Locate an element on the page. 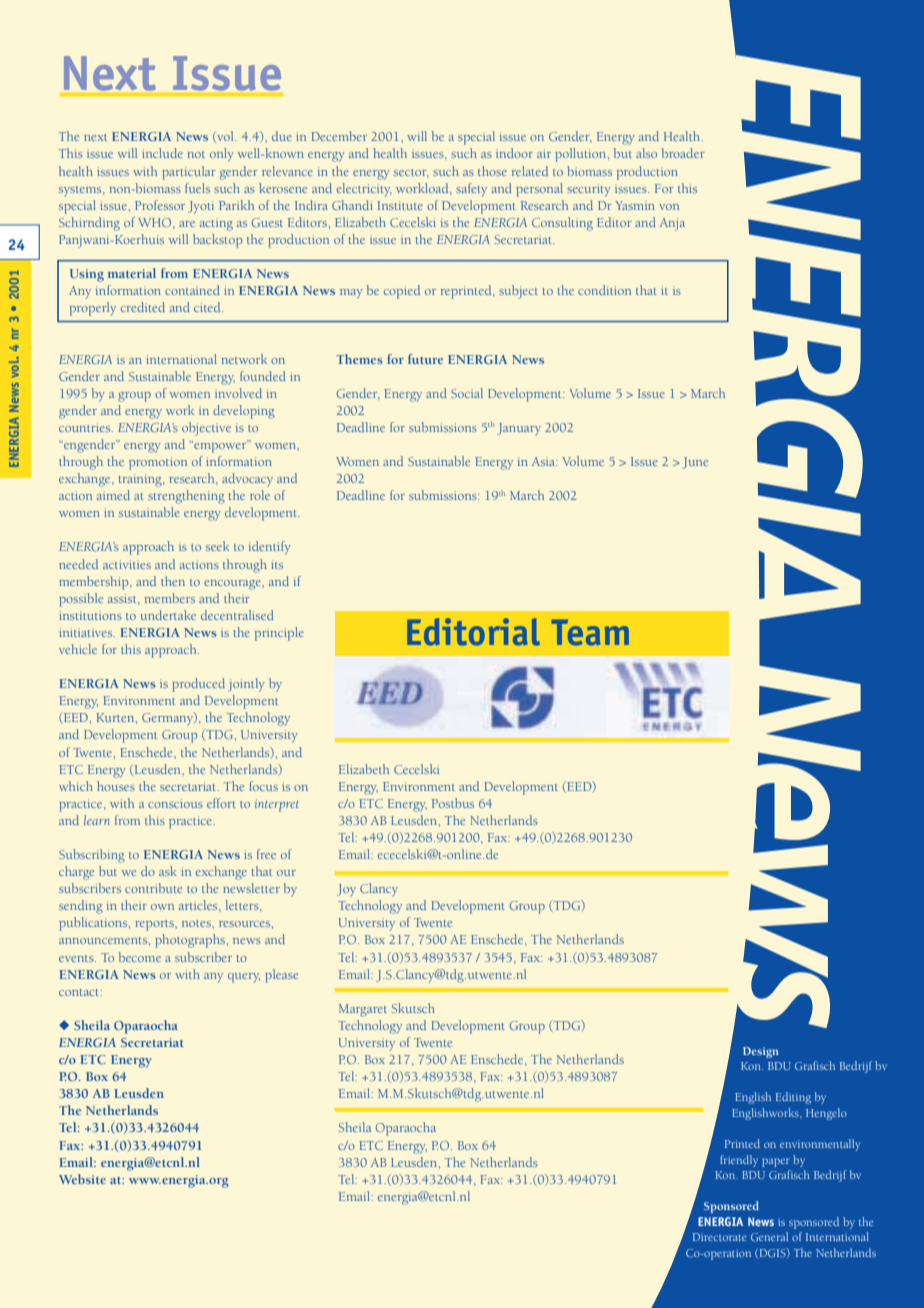  sector is located at coordinates (411, 173).
